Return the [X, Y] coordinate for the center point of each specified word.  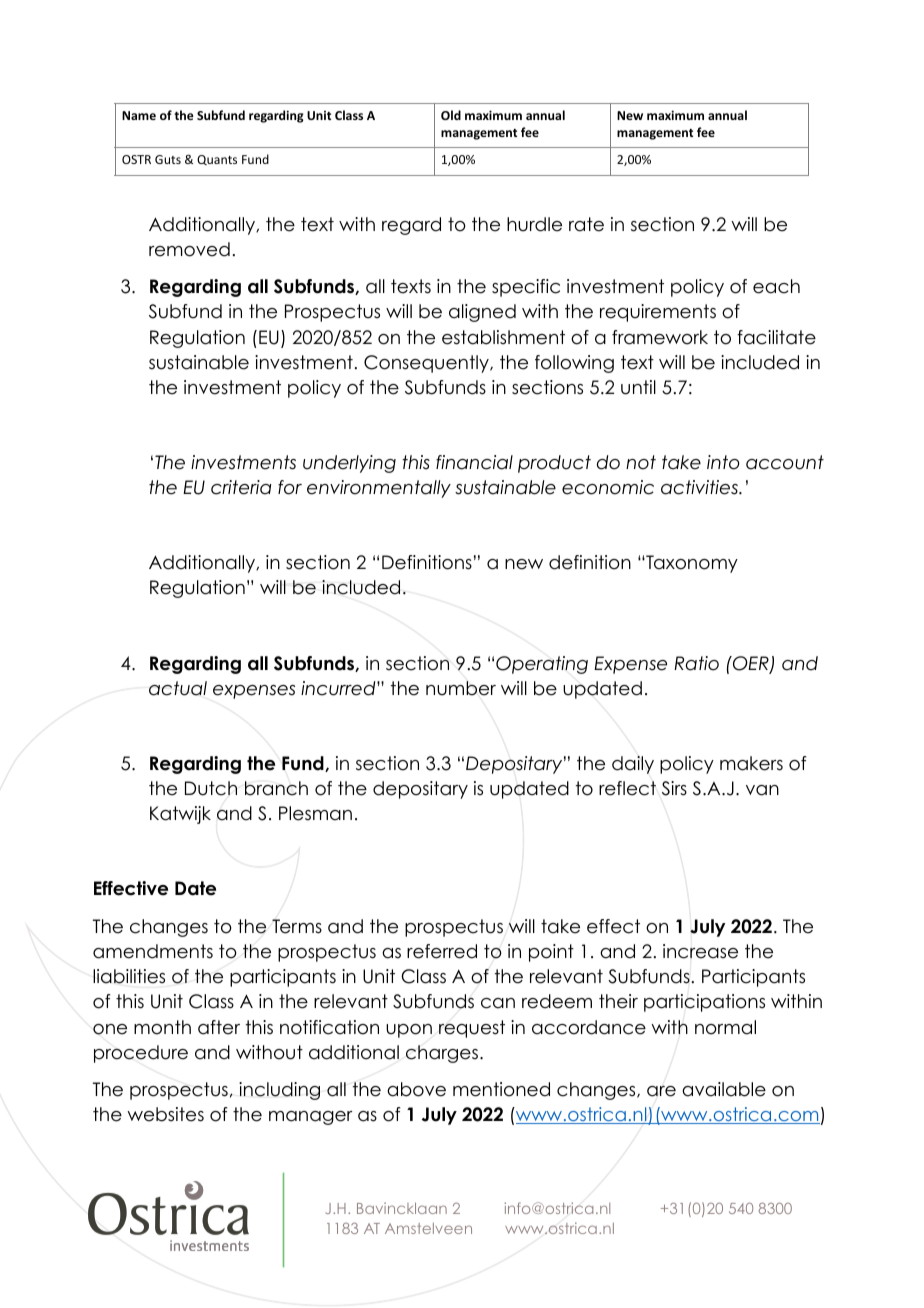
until [638, 387]
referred [442, 951]
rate [586, 224]
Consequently [427, 364]
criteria [241, 487]
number [461, 688]
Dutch [211, 788]
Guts [168, 159]
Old [451, 115]
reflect [627, 788]
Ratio [696, 663]
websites [165, 1114]
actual [178, 688]
